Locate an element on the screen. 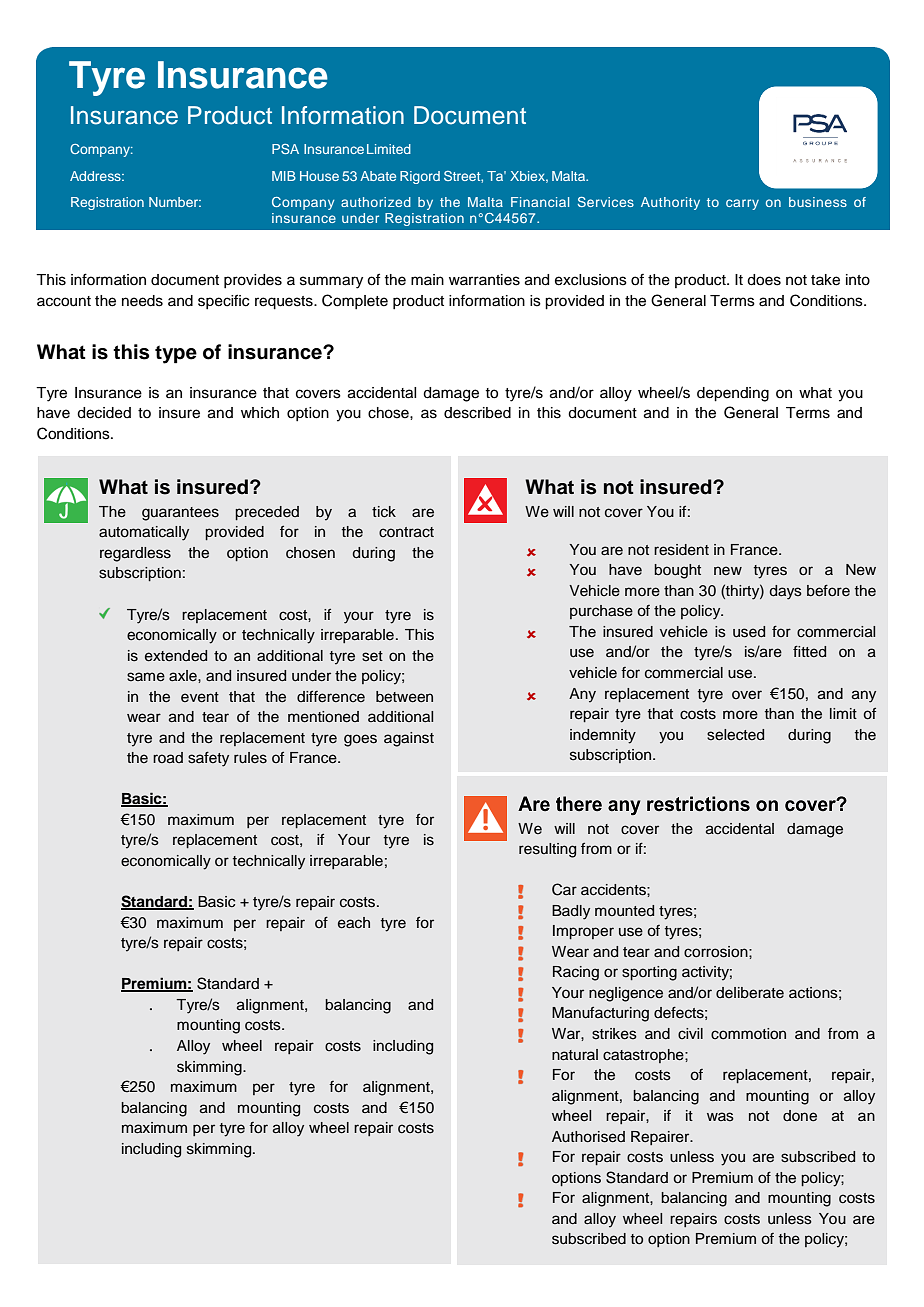  Abate is located at coordinates (378, 176).
